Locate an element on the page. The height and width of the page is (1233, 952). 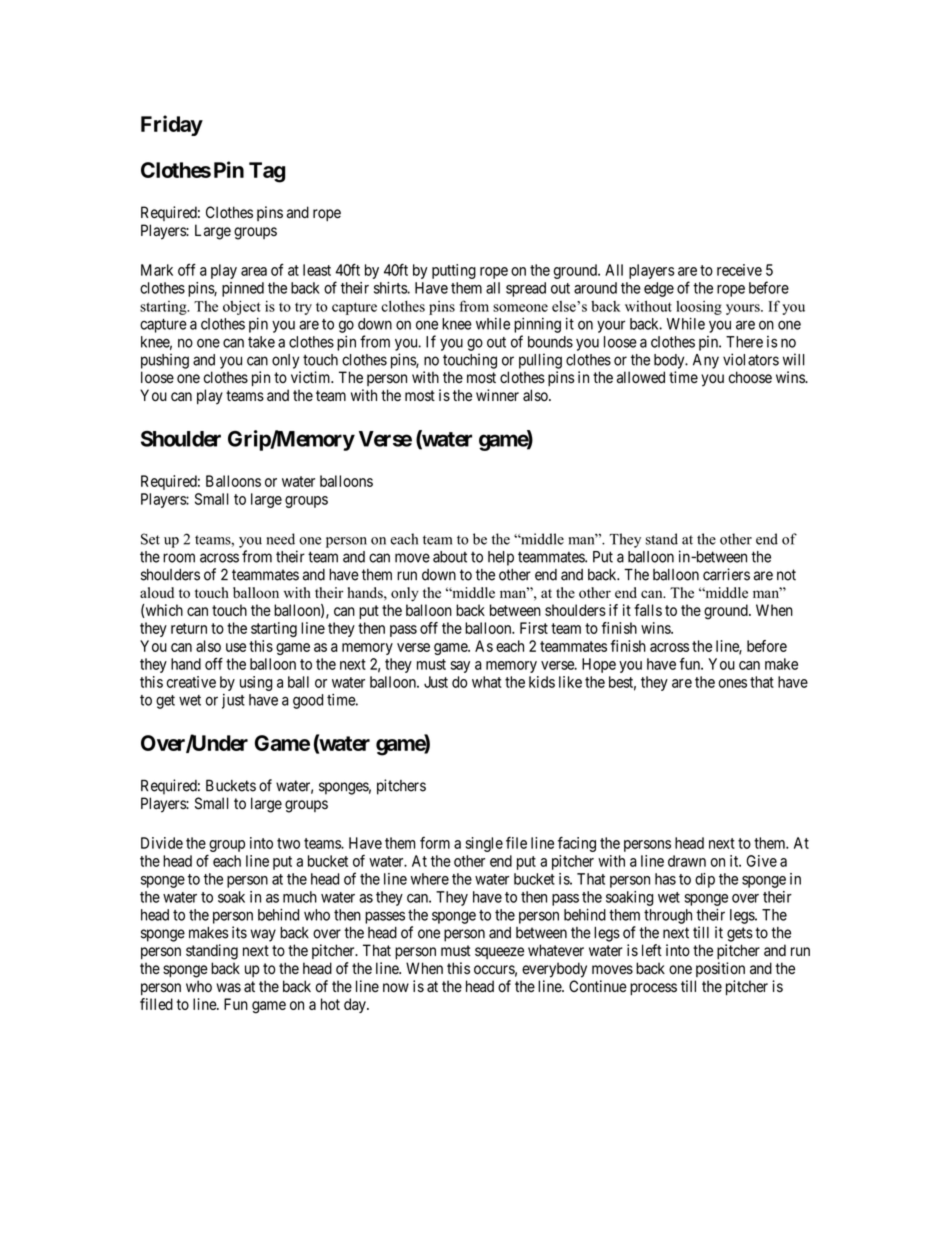
carriers is located at coordinates (726, 574).
